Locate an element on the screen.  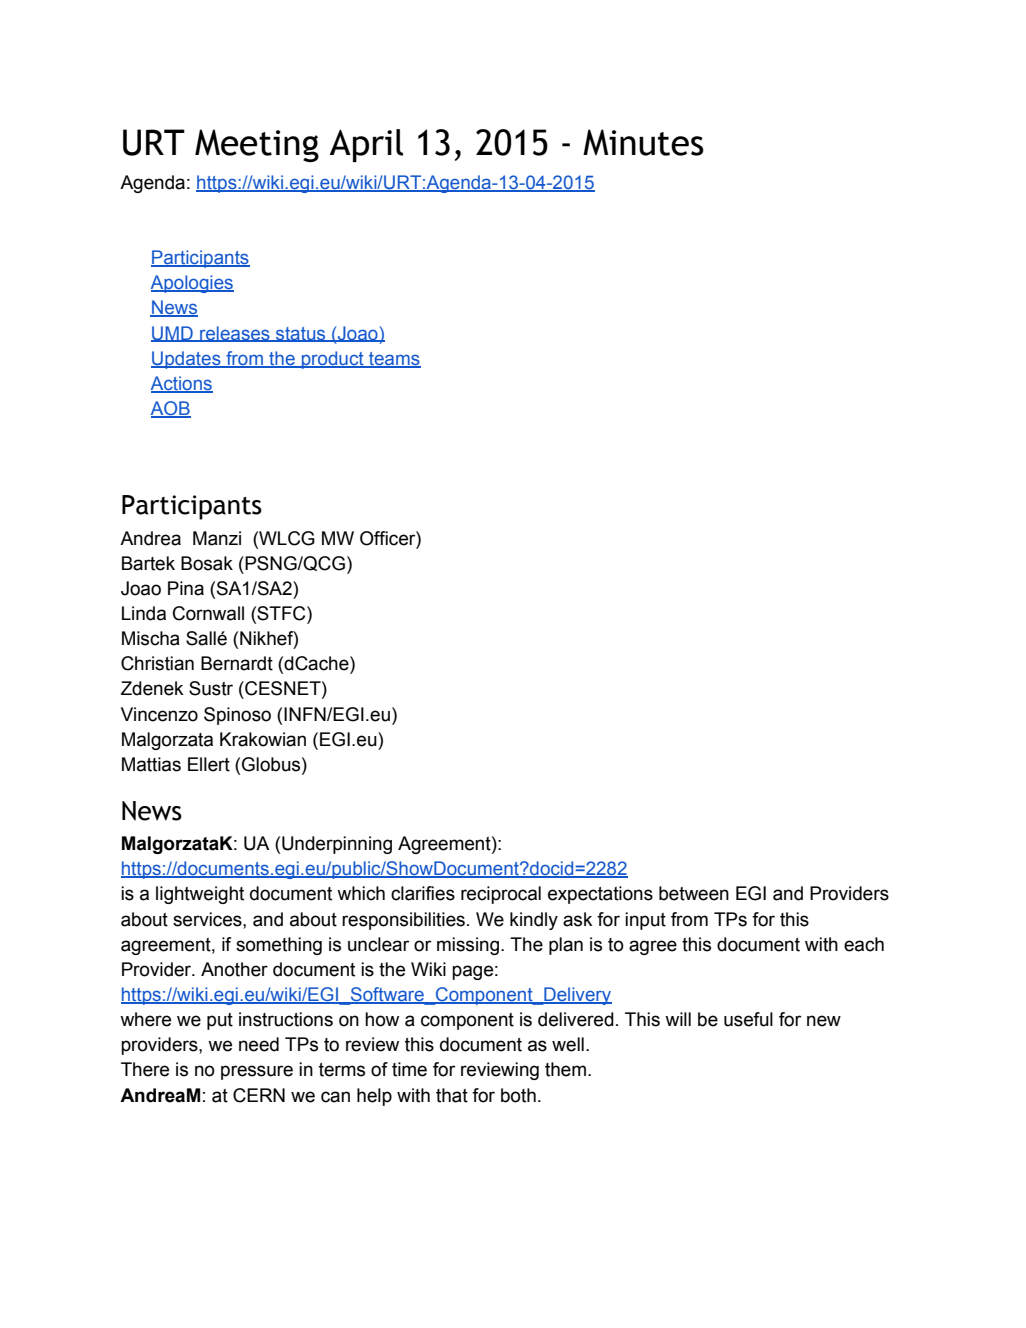
reciprocal is located at coordinates (501, 895).
